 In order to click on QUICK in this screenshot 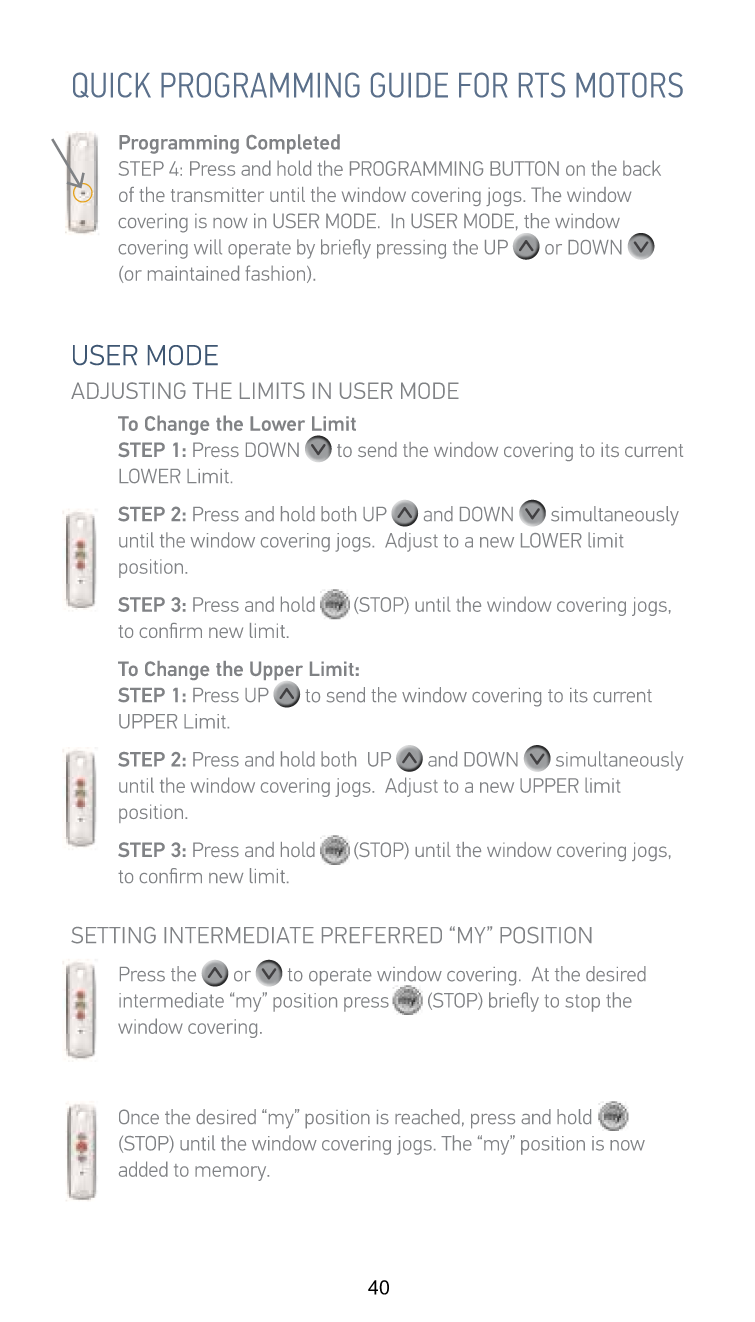, I will do `click(112, 85)`.
